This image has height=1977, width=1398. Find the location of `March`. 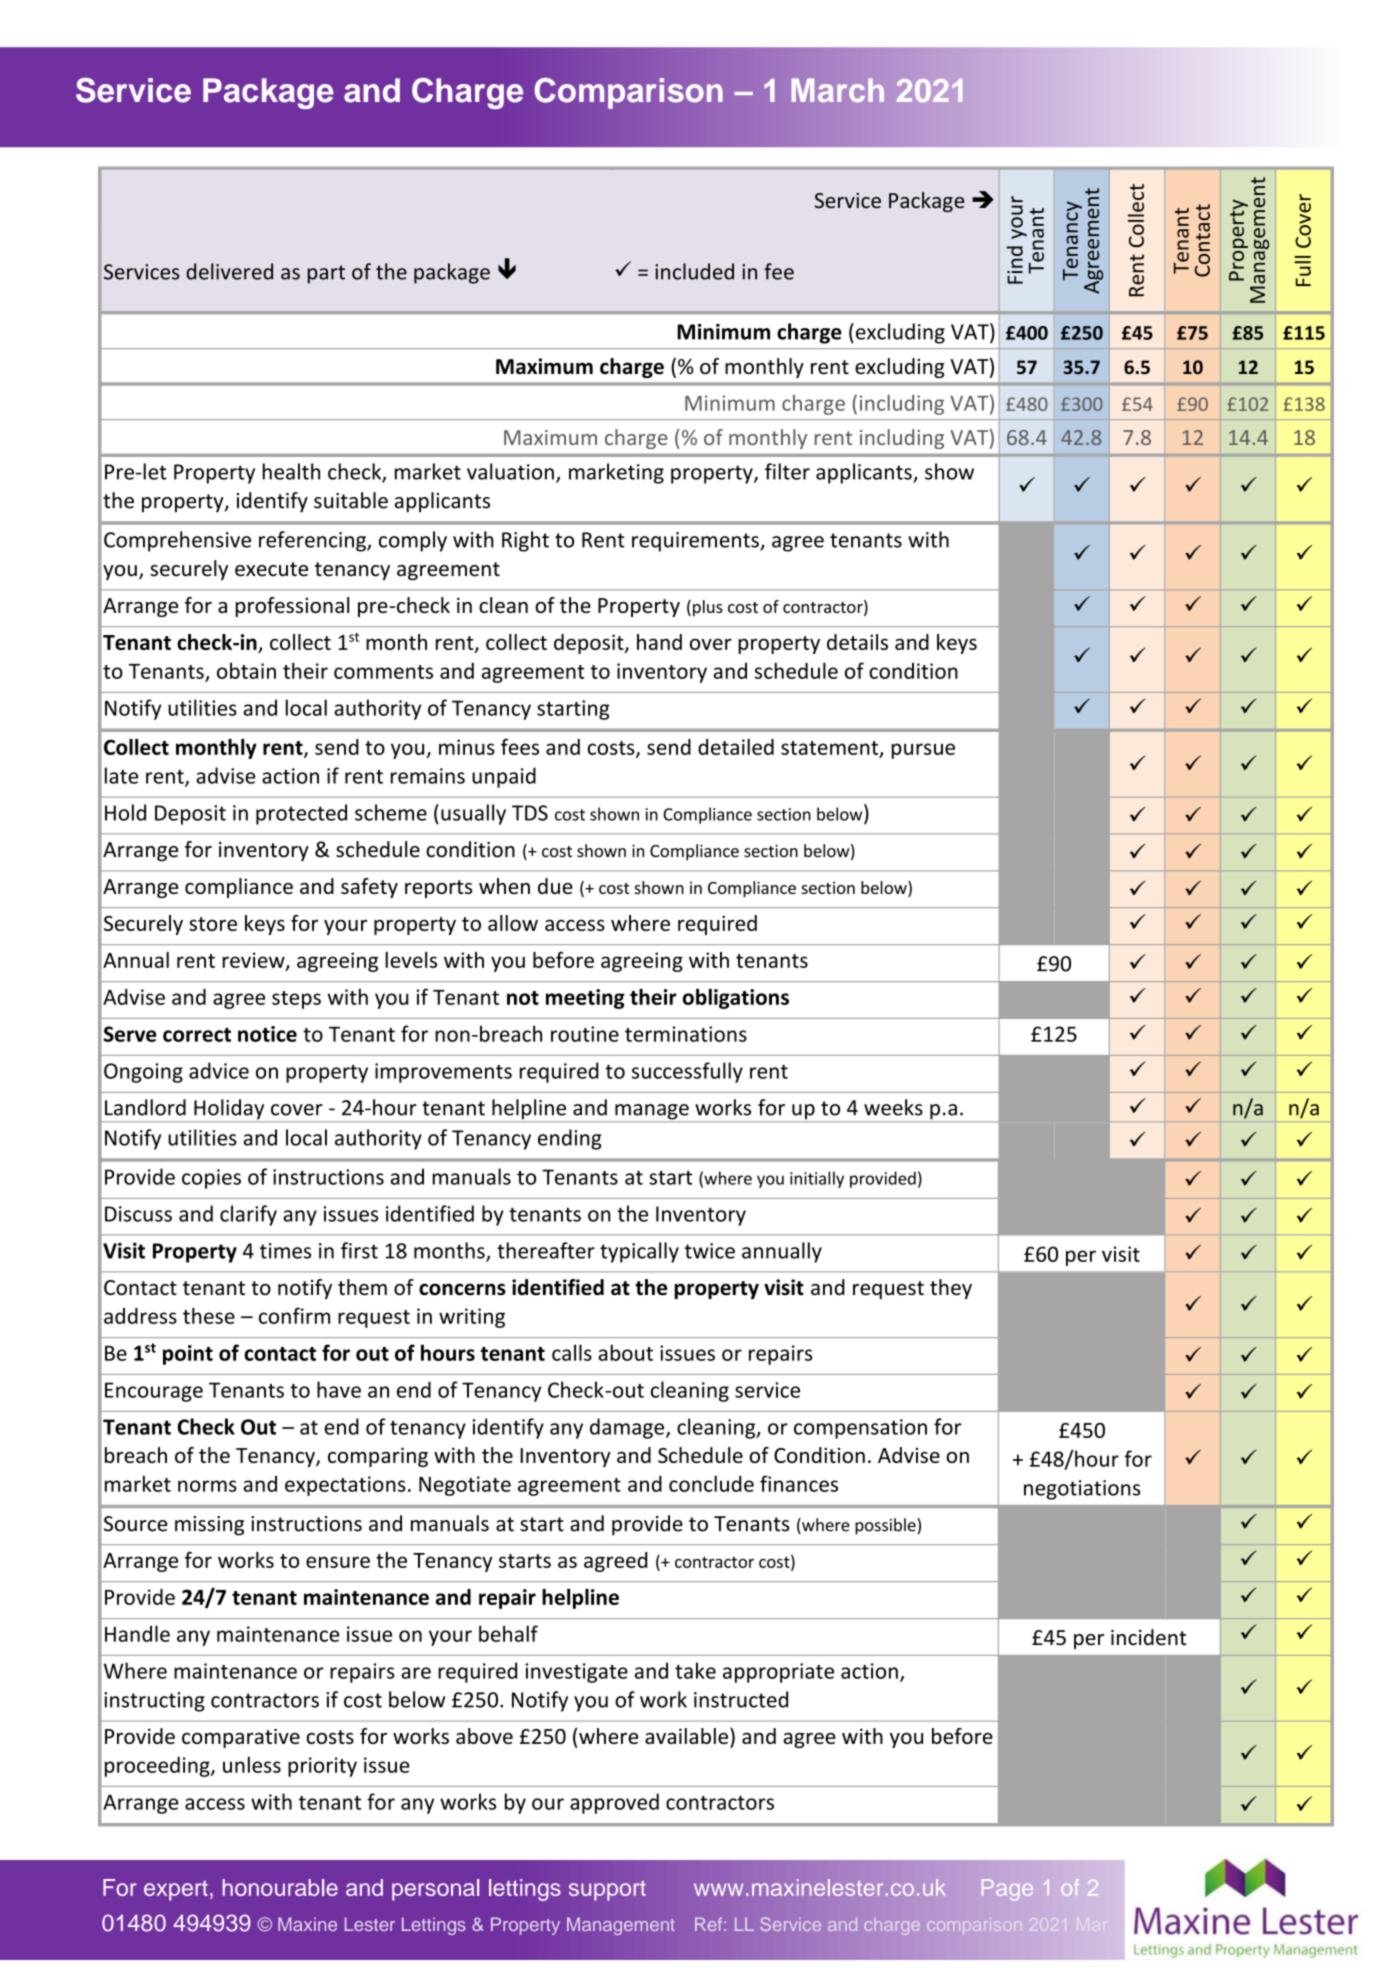

March is located at coordinates (838, 90).
